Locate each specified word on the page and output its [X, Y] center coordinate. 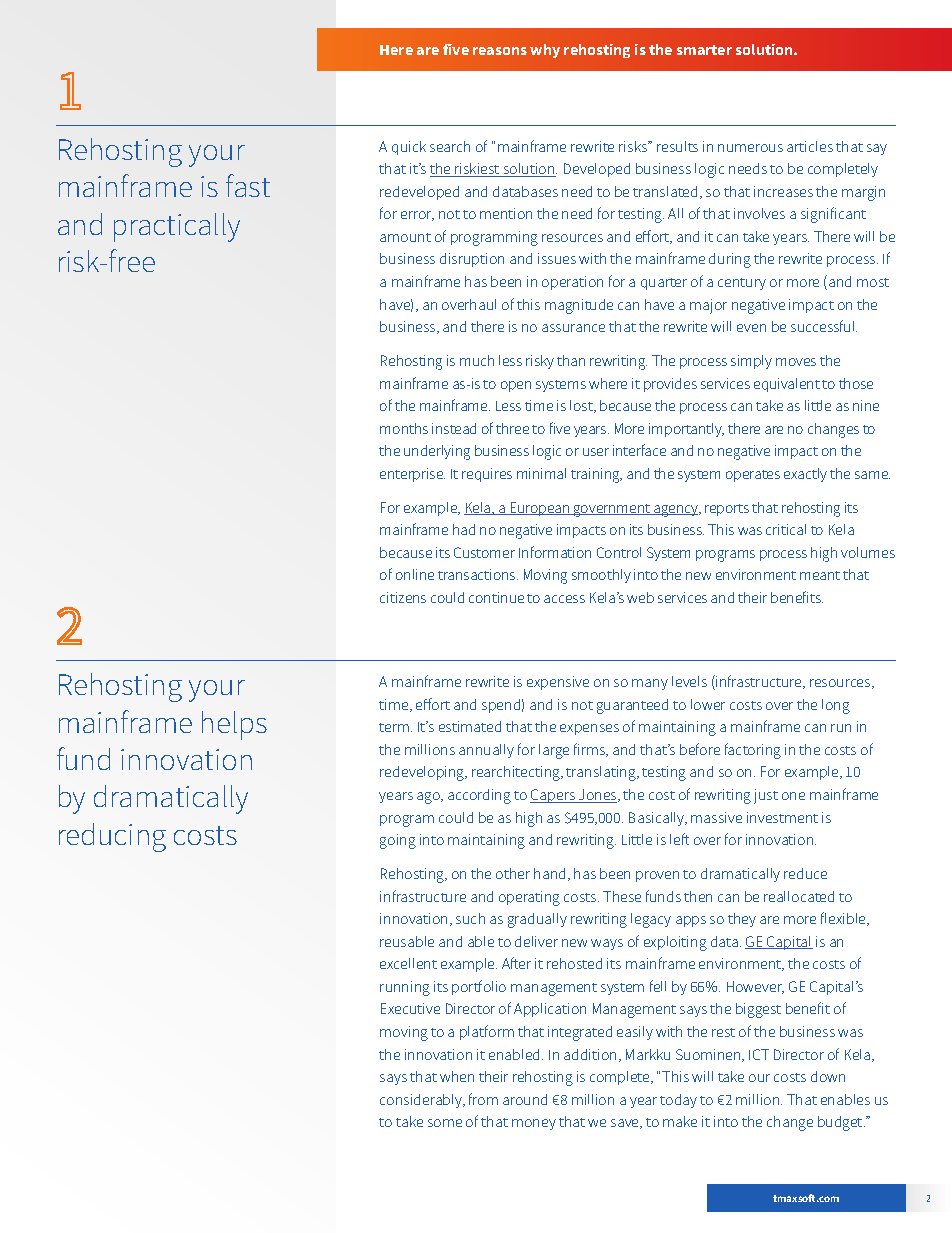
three [512, 428]
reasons [500, 51]
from [483, 1099]
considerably [422, 1101]
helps [234, 725]
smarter [704, 50]
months [404, 428]
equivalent [787, 385]
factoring [753, 751]
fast [248, 185]
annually [486, 751]
